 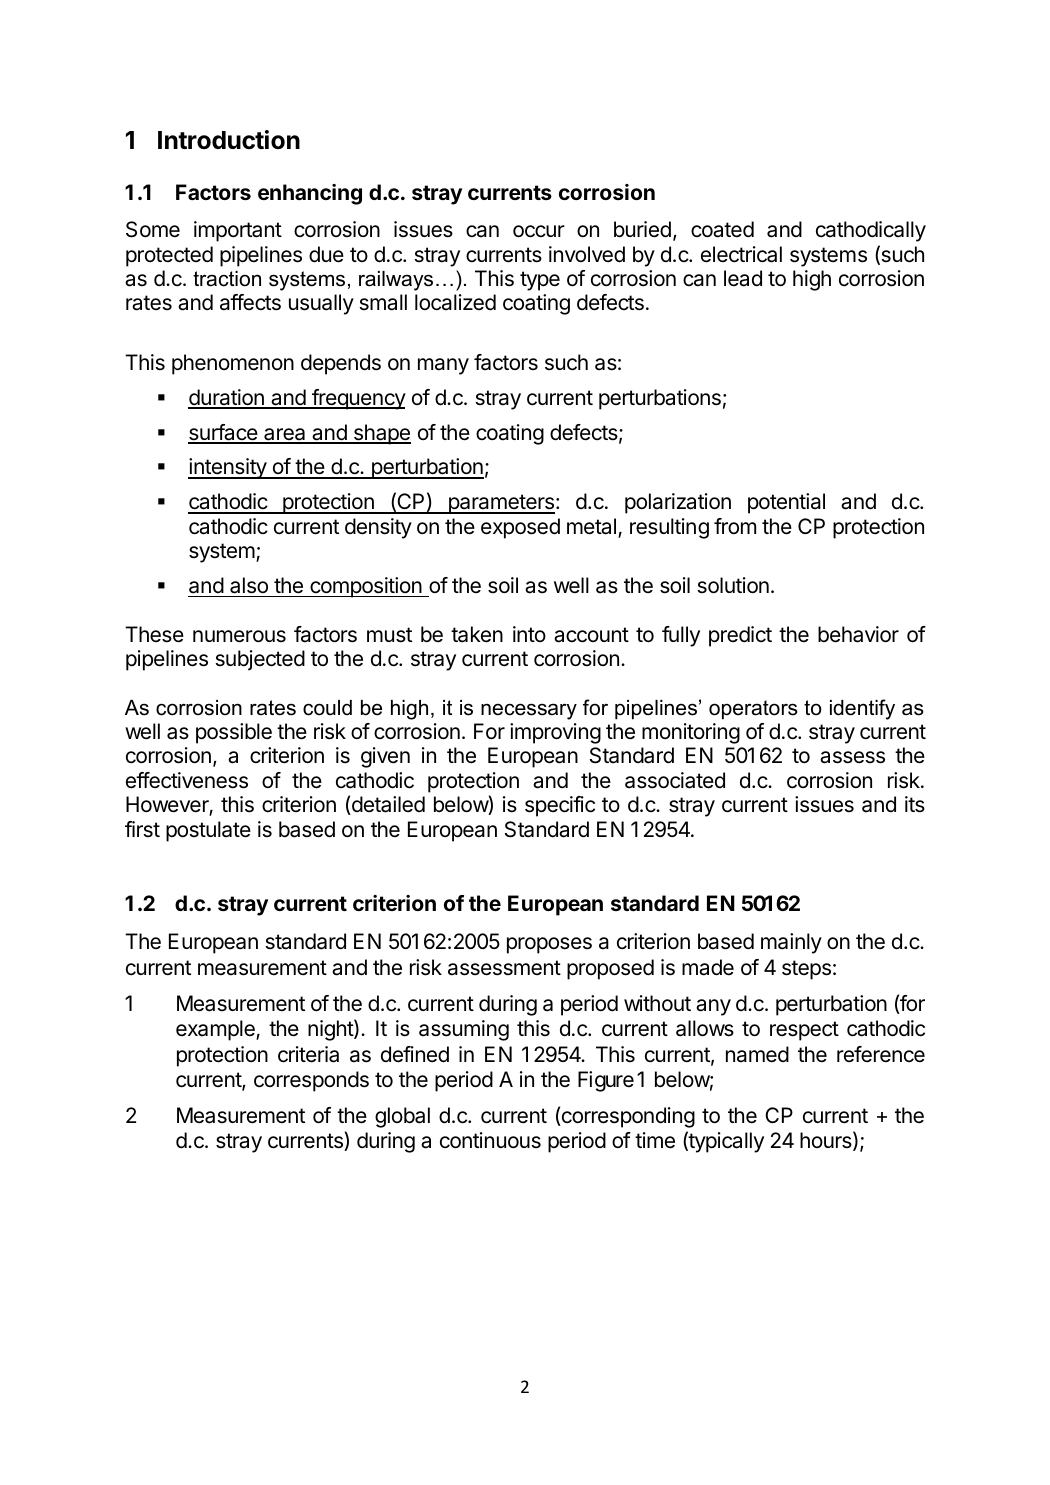 I want to click on effectiveness, so click(x=187, y=780).
